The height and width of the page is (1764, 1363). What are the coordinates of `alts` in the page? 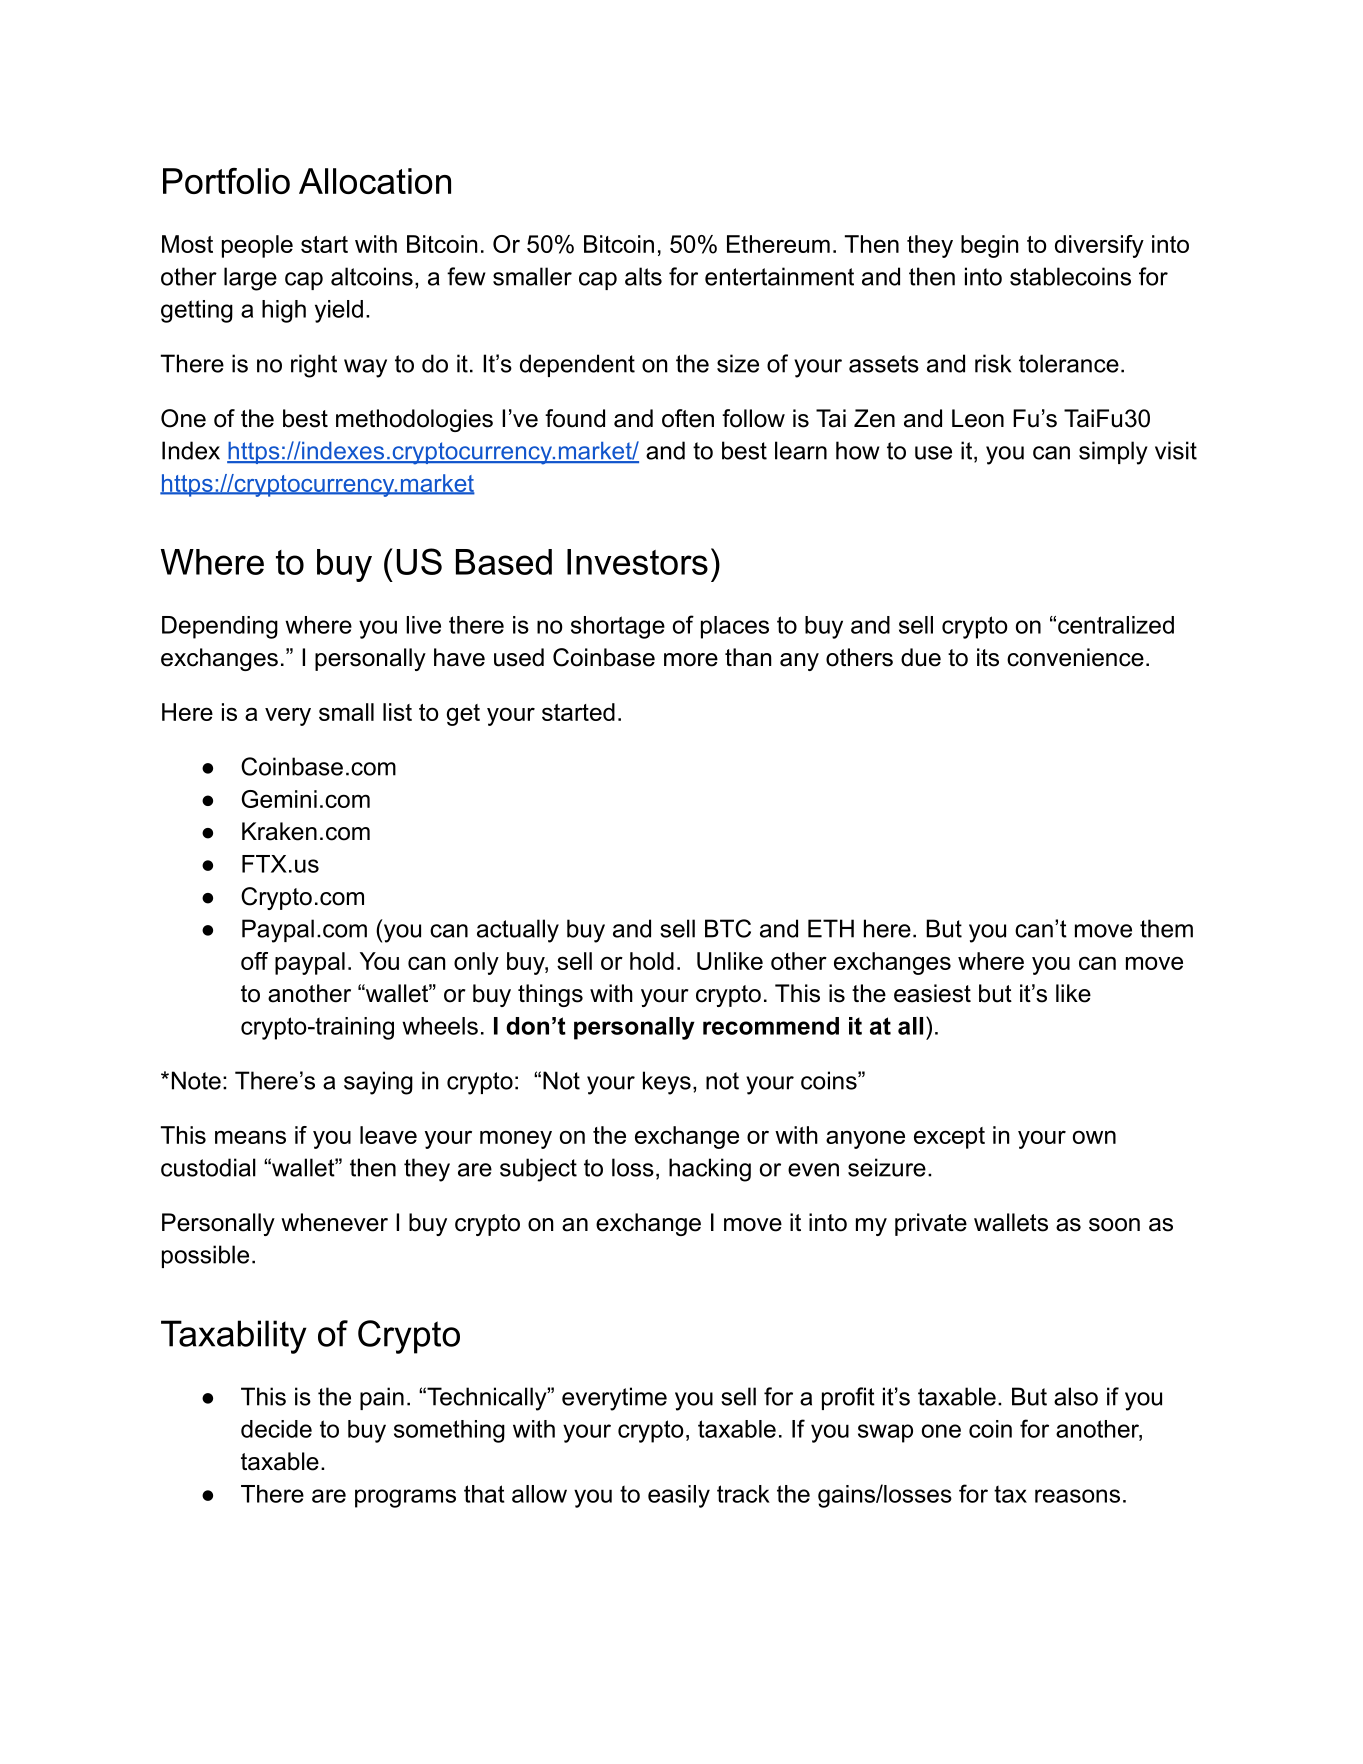 It's located at (643, 276).
